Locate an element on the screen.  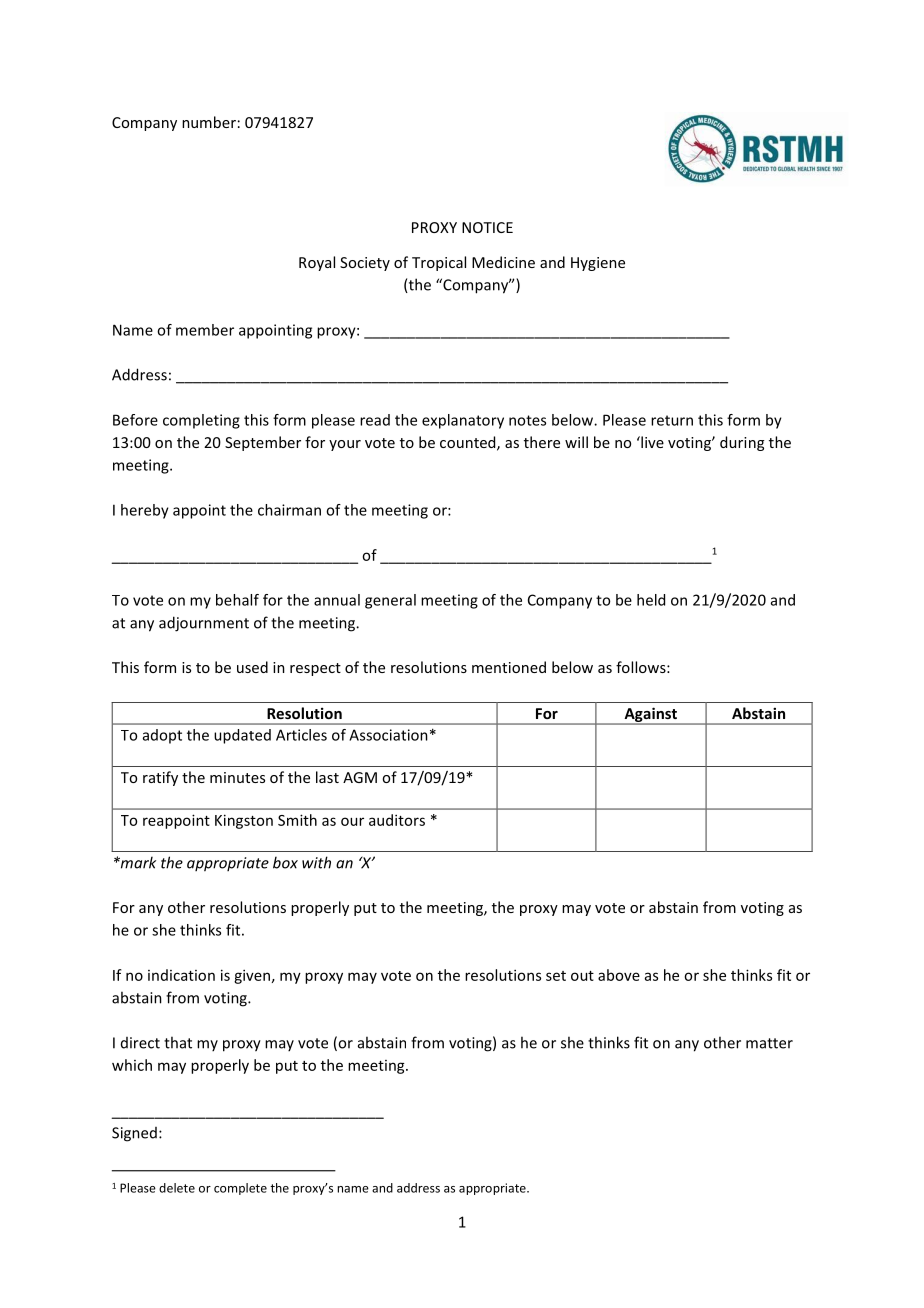
Hygiene is located at coordinates (598, 264).
